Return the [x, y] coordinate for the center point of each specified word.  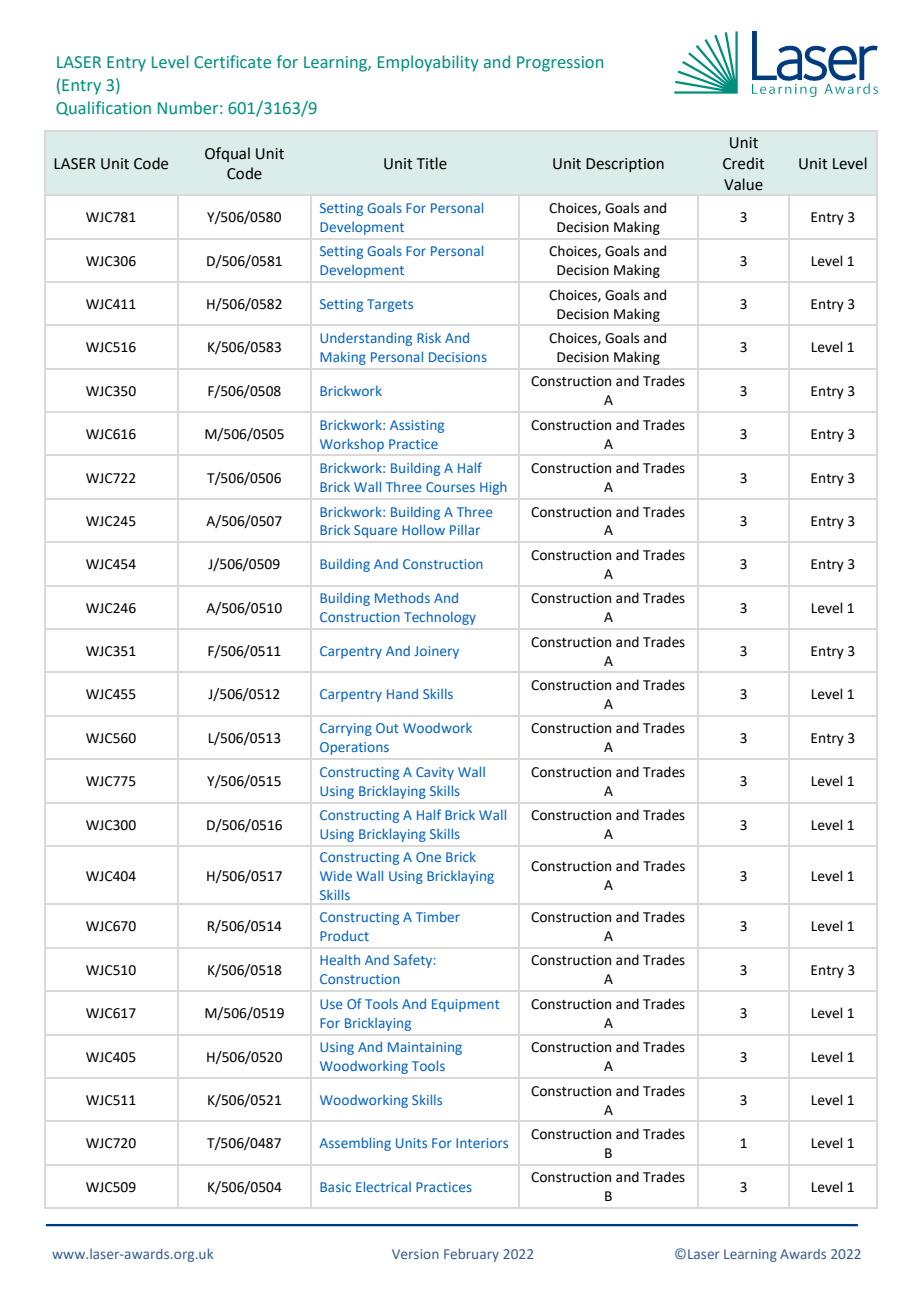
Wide [336, 876]
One [428, 857]
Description [625, 165]
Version [415, 1254]
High [493, 488]
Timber [438, 917]
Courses [450, 487]
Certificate [232, 62]
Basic [335, 1187]
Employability [428, 63]
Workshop [352, 445]
